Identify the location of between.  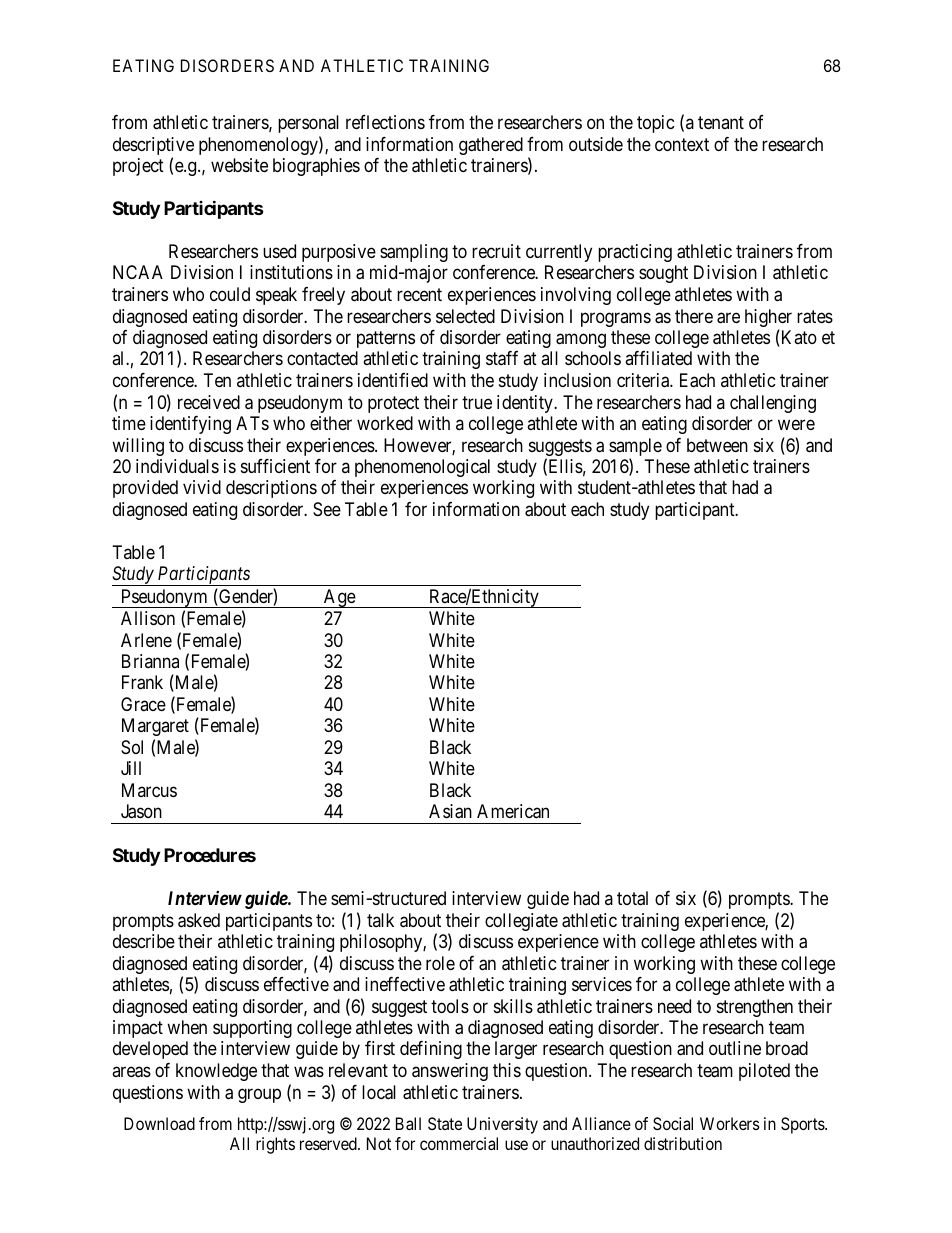
(717, 445).
